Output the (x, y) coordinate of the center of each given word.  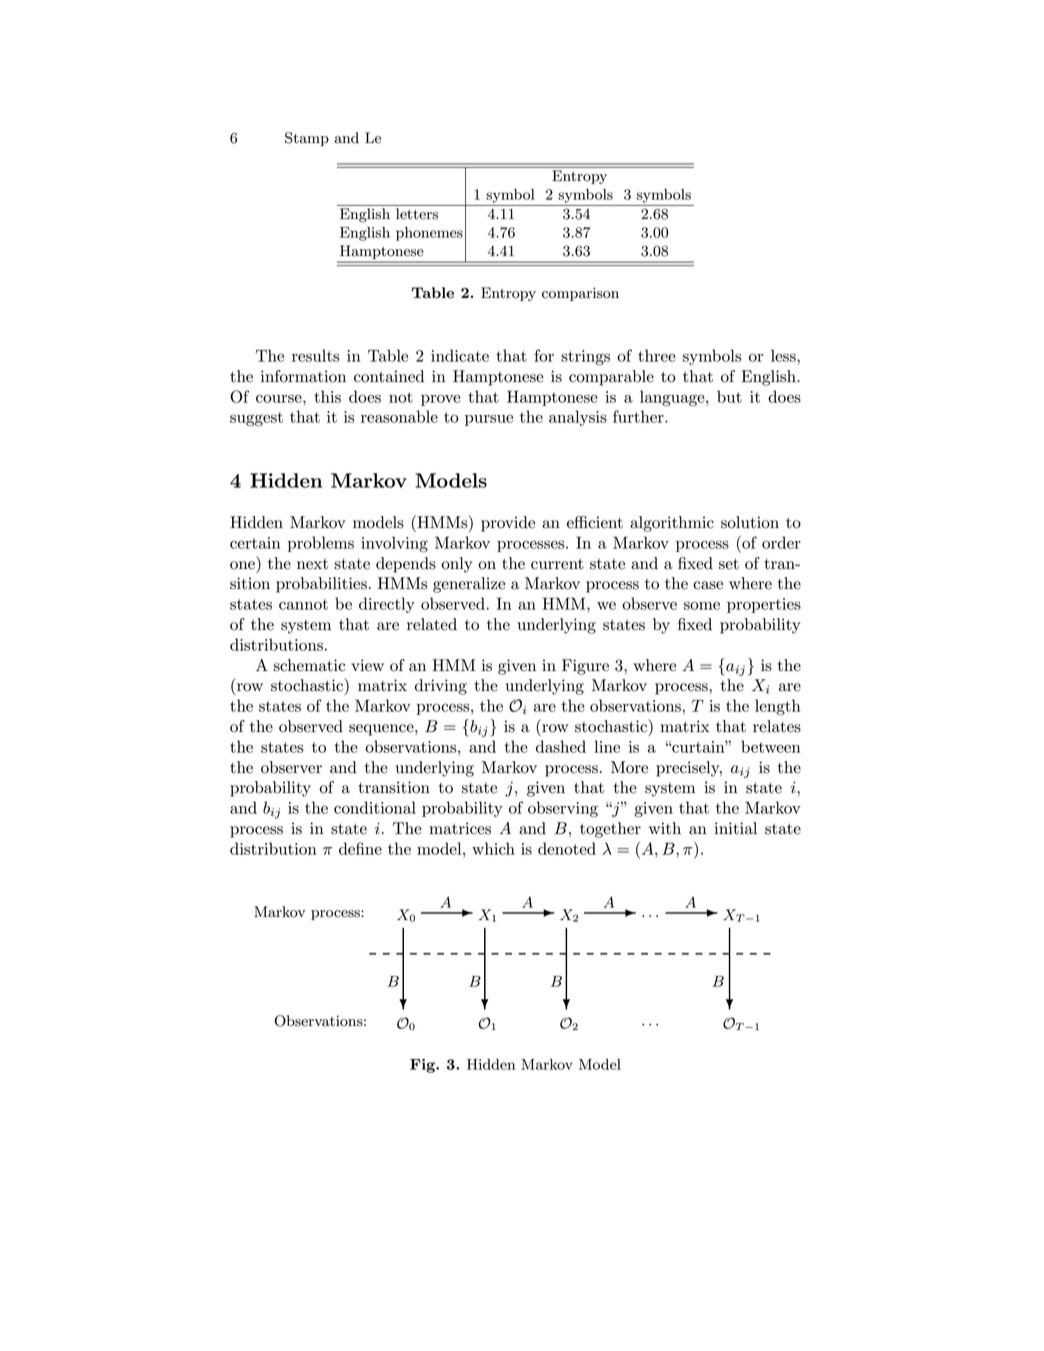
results (316, 355)
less (784, 355)
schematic (309, 665)
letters (417, 213)
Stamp (307, 139)
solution (750, 522)
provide (508, 524)
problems (321, 544)
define (360, 848)
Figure (585, 667)
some (702, 606)
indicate (460, 355)
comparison (580, 294)
